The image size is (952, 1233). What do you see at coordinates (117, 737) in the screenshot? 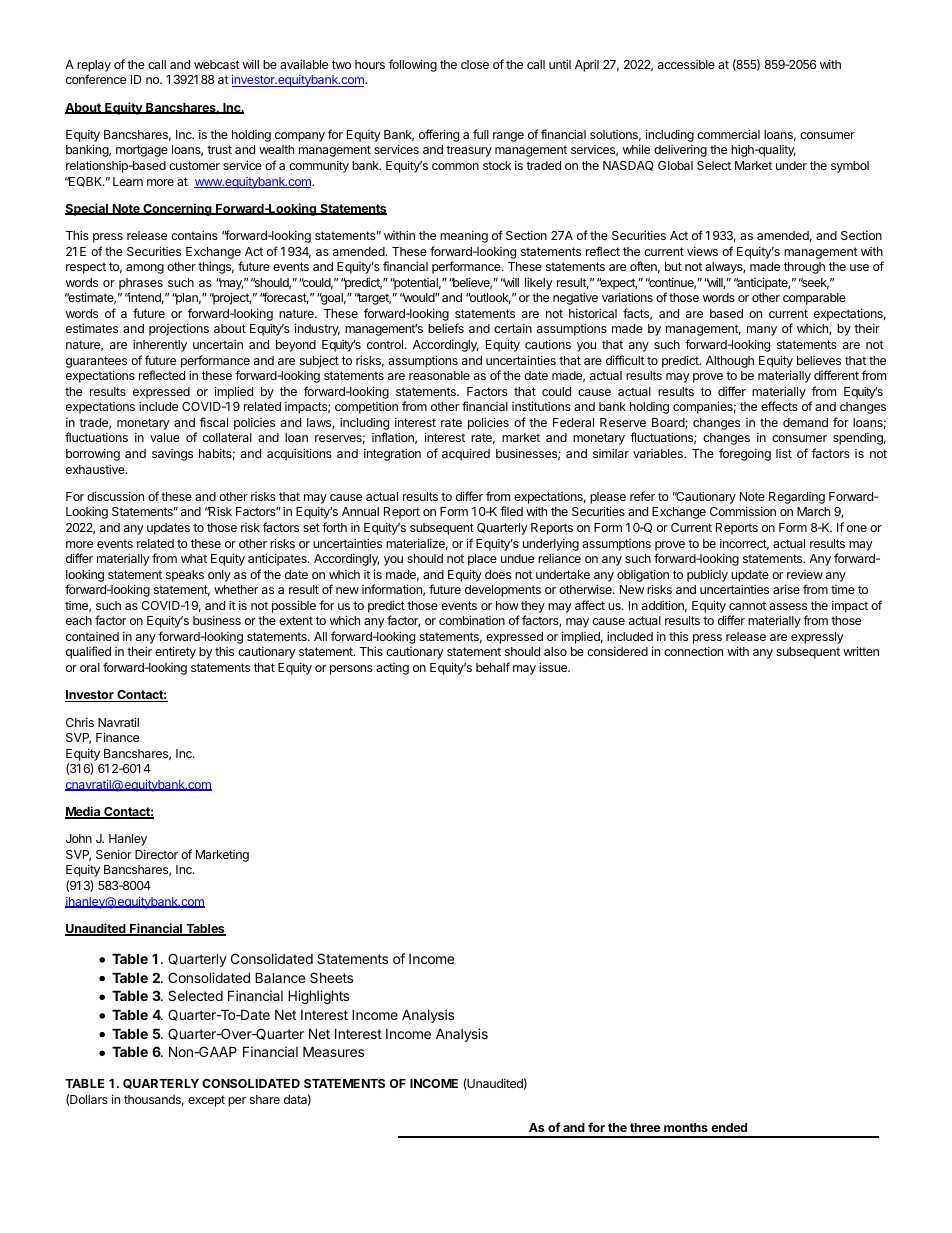
I see `Finance` at bounding box center [117, 737].
